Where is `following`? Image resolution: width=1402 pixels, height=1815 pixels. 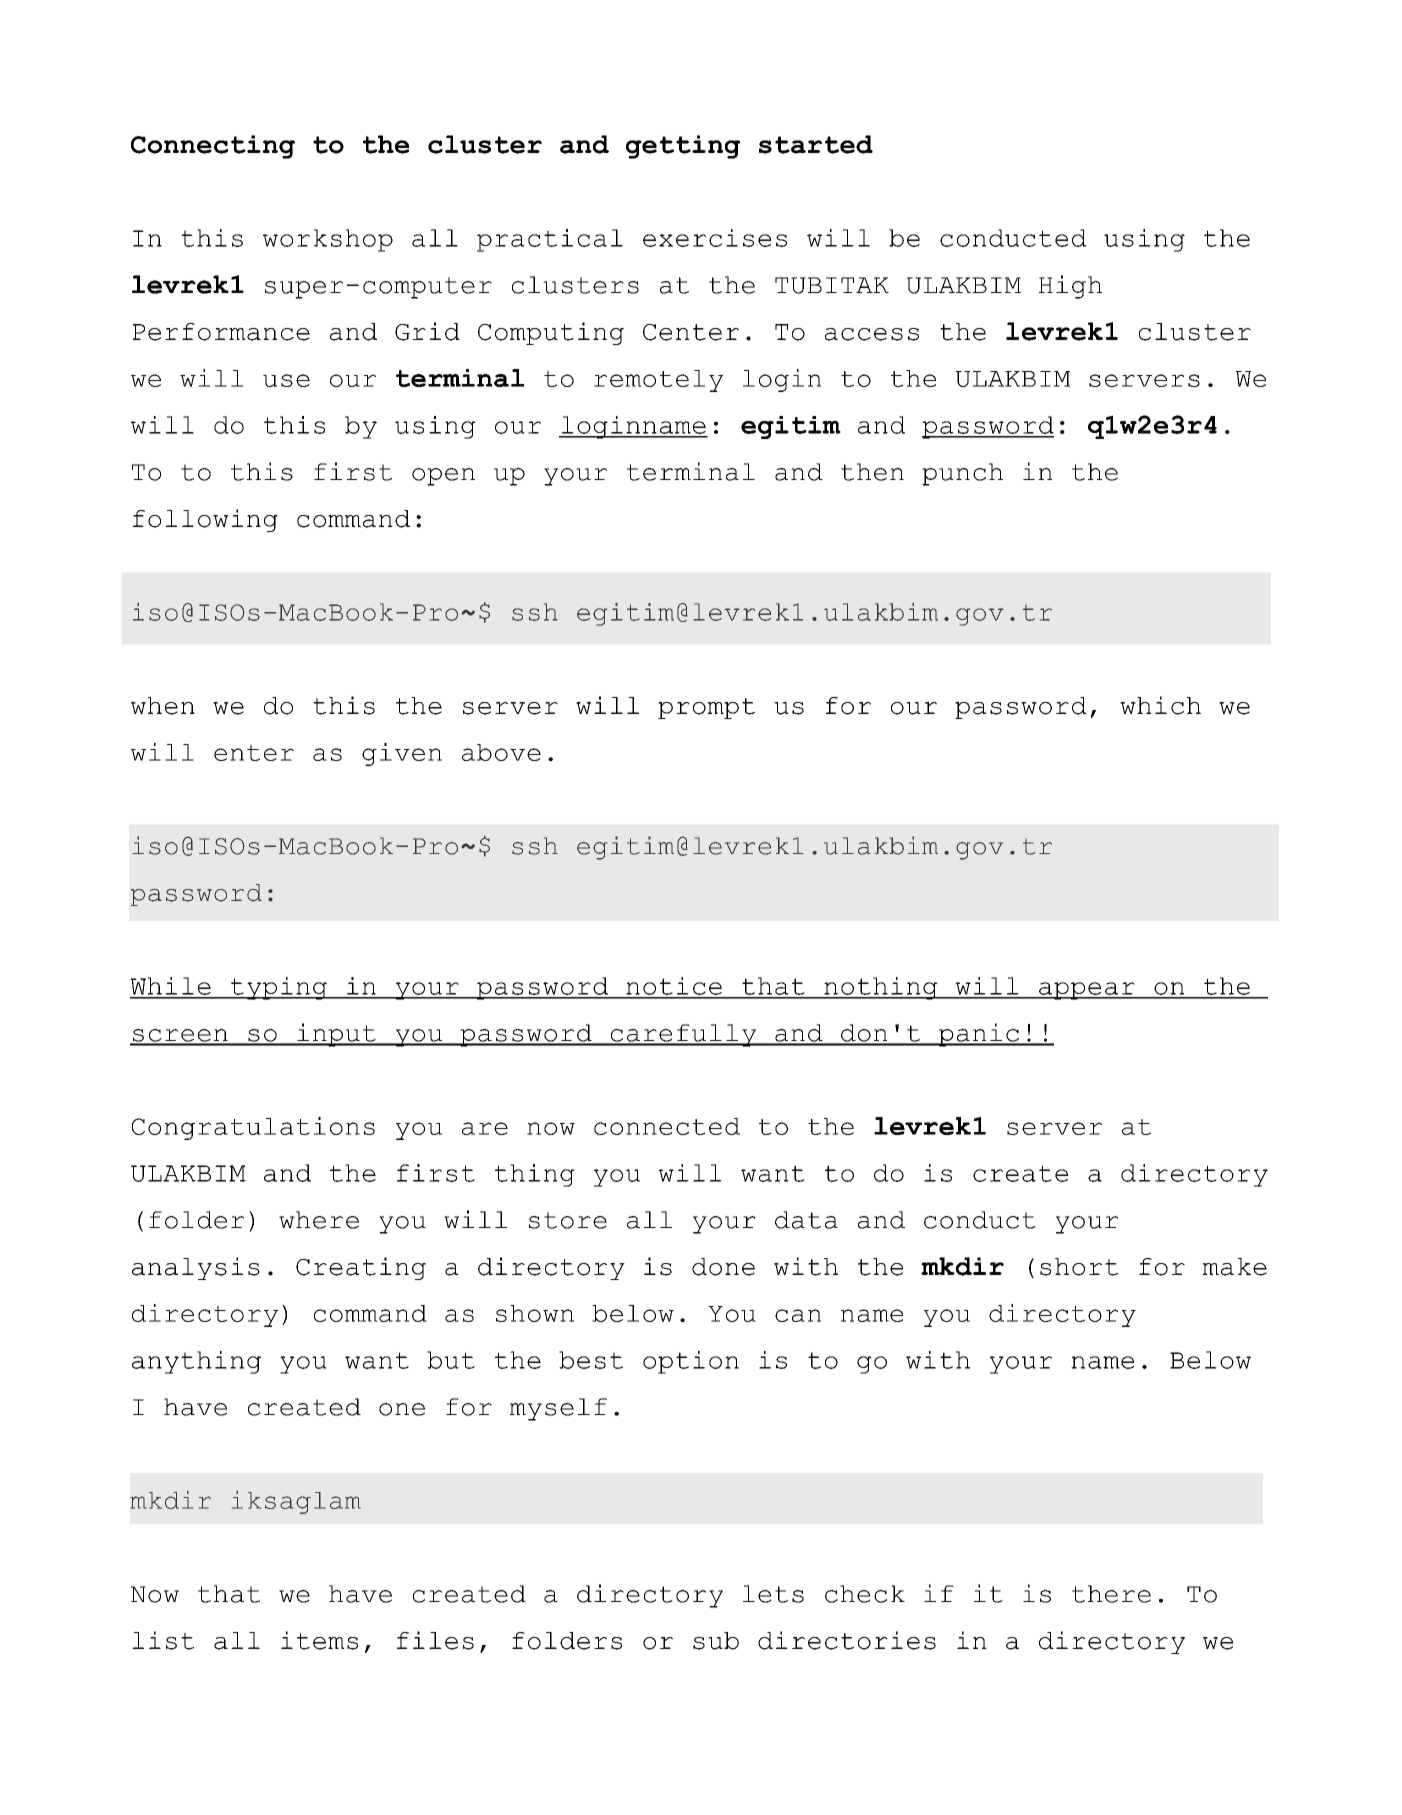
following is located at coordinates (205, 520).
